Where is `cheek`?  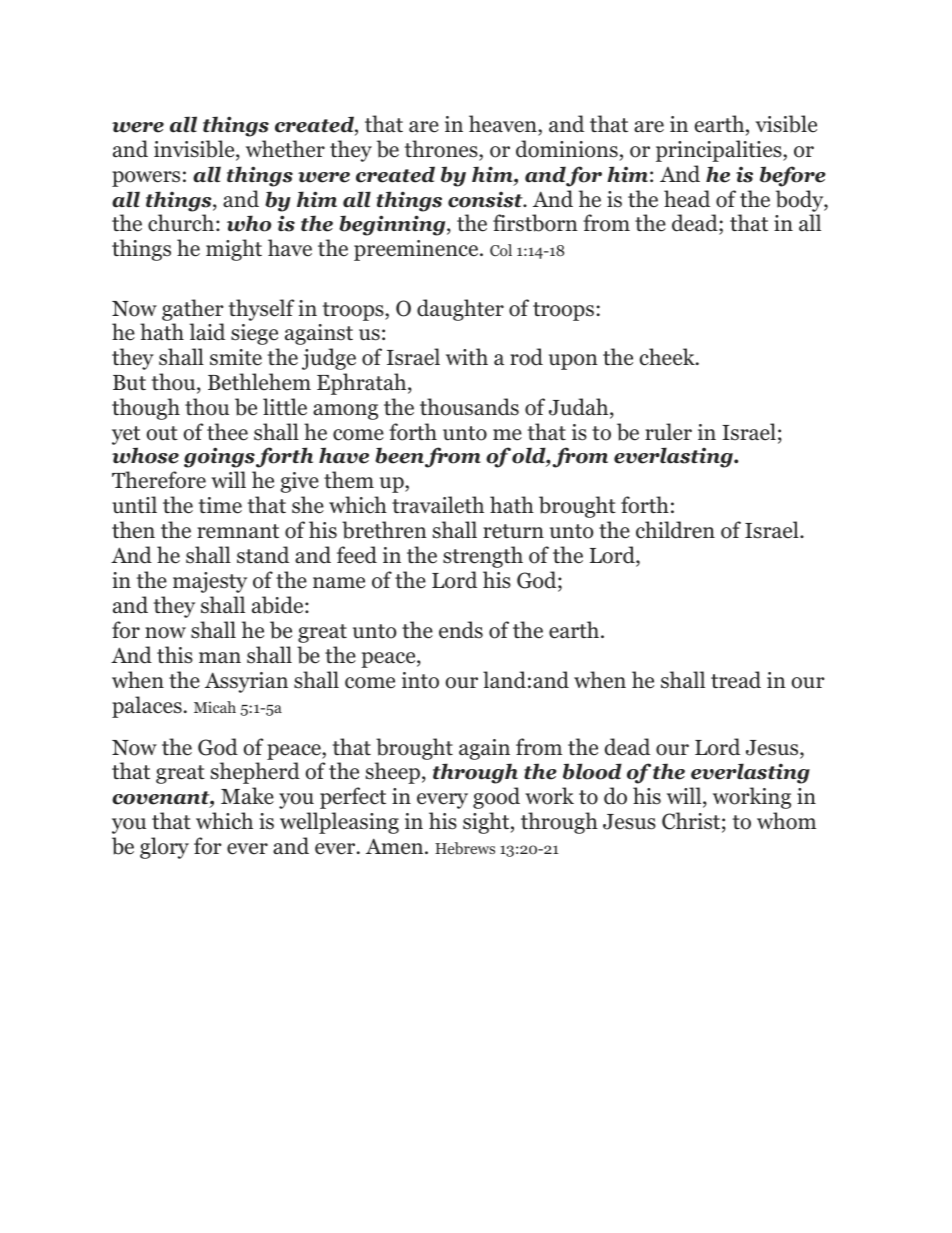 cheek is located at coordinates (668, 357).
